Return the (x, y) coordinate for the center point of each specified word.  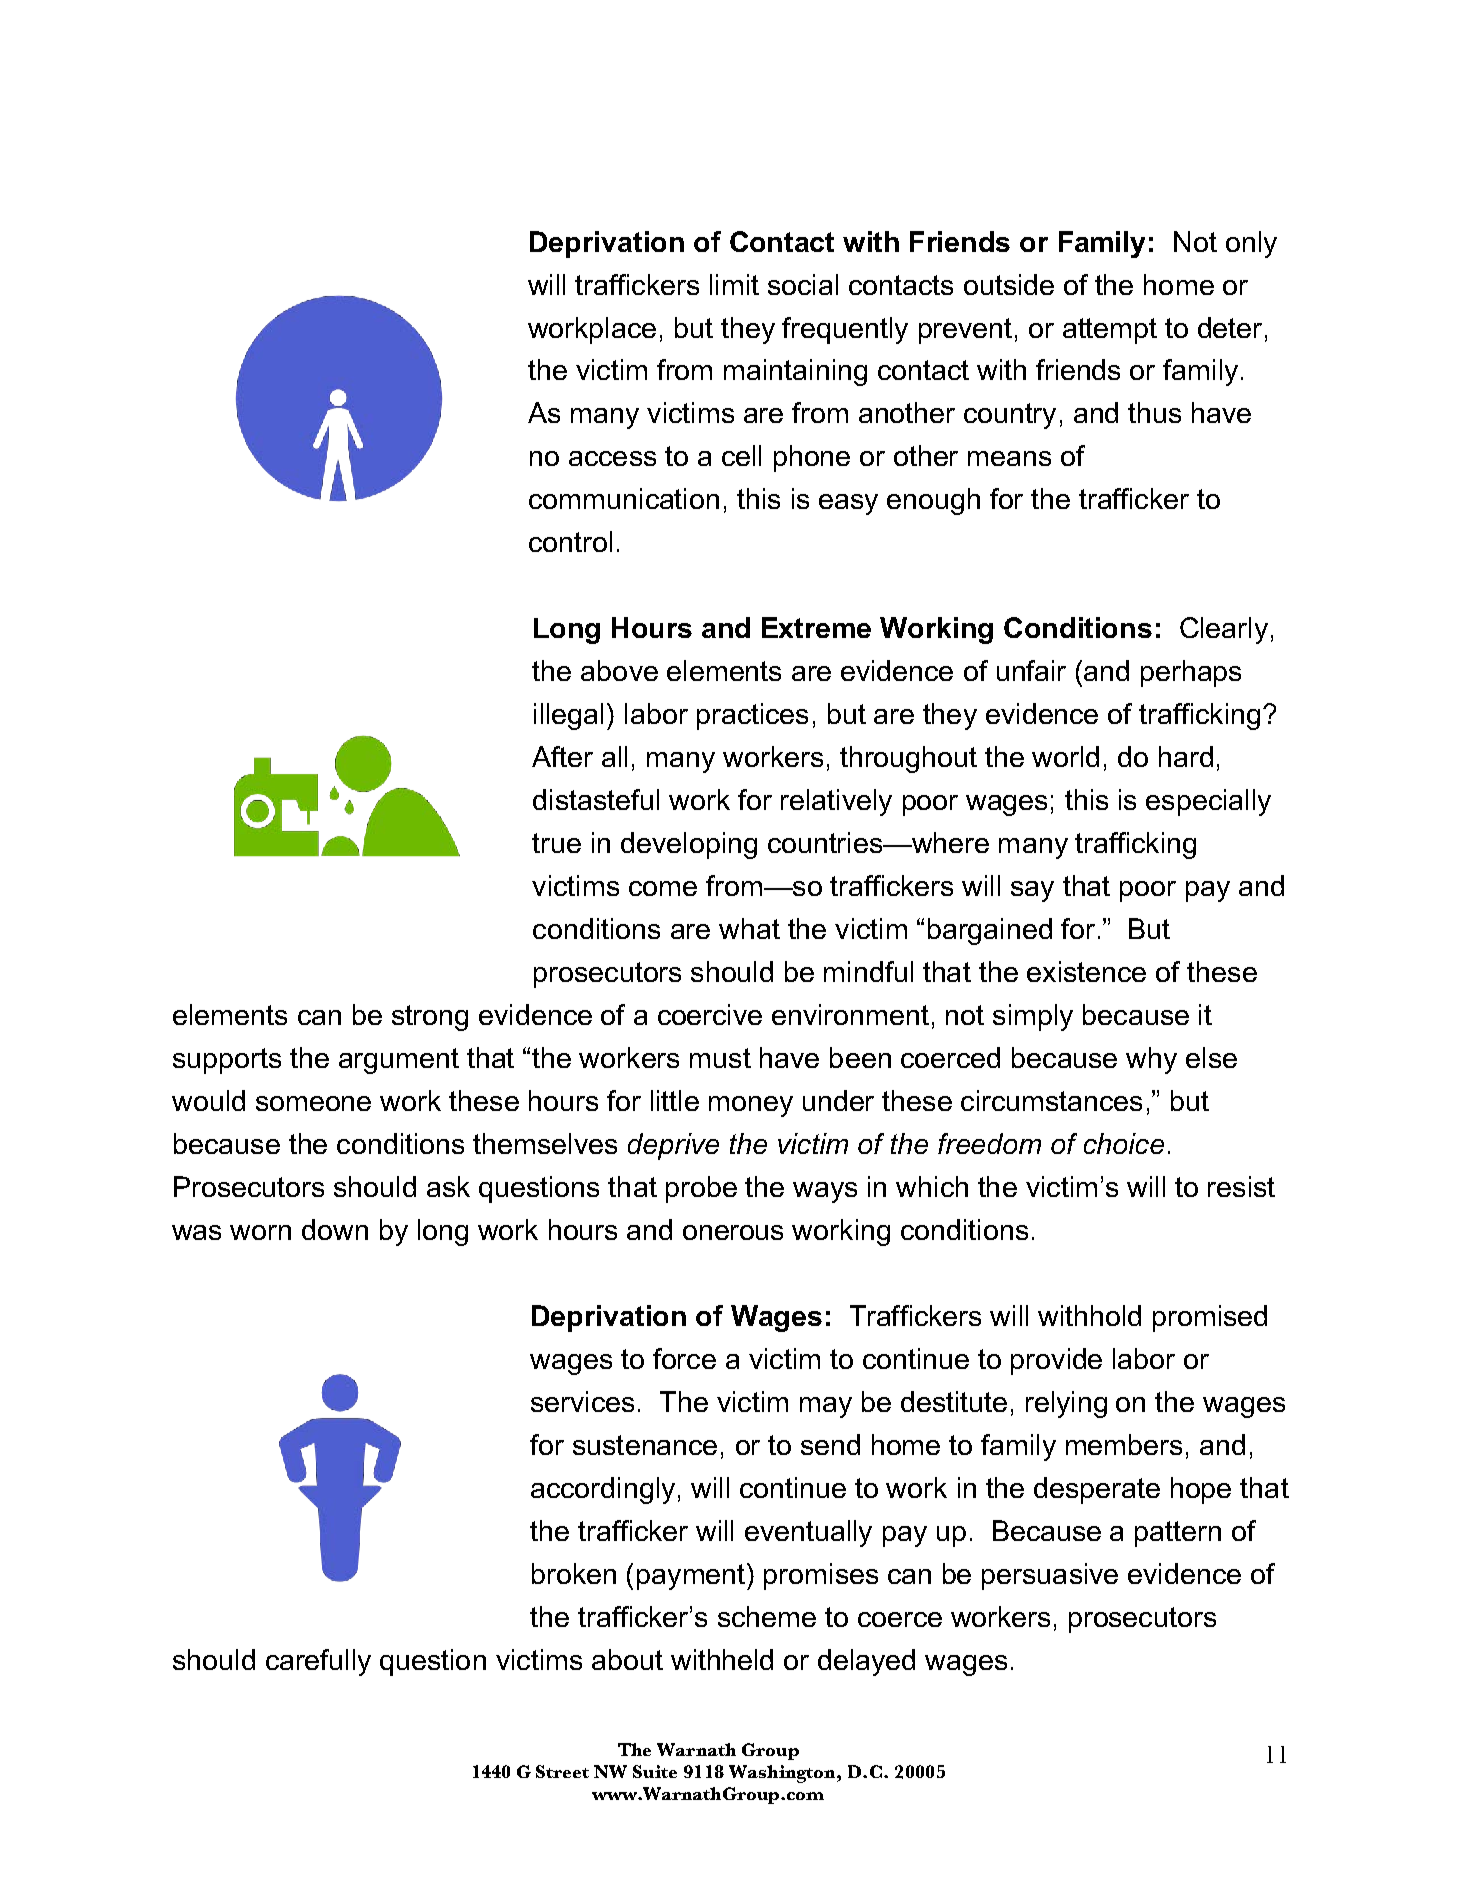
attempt (1110, 331)
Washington (783, 1774)
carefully (318, 1662)
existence (1086, 971)
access (612, 458)
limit (734, 284)
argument (399, 1061)
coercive (710, 1014)
